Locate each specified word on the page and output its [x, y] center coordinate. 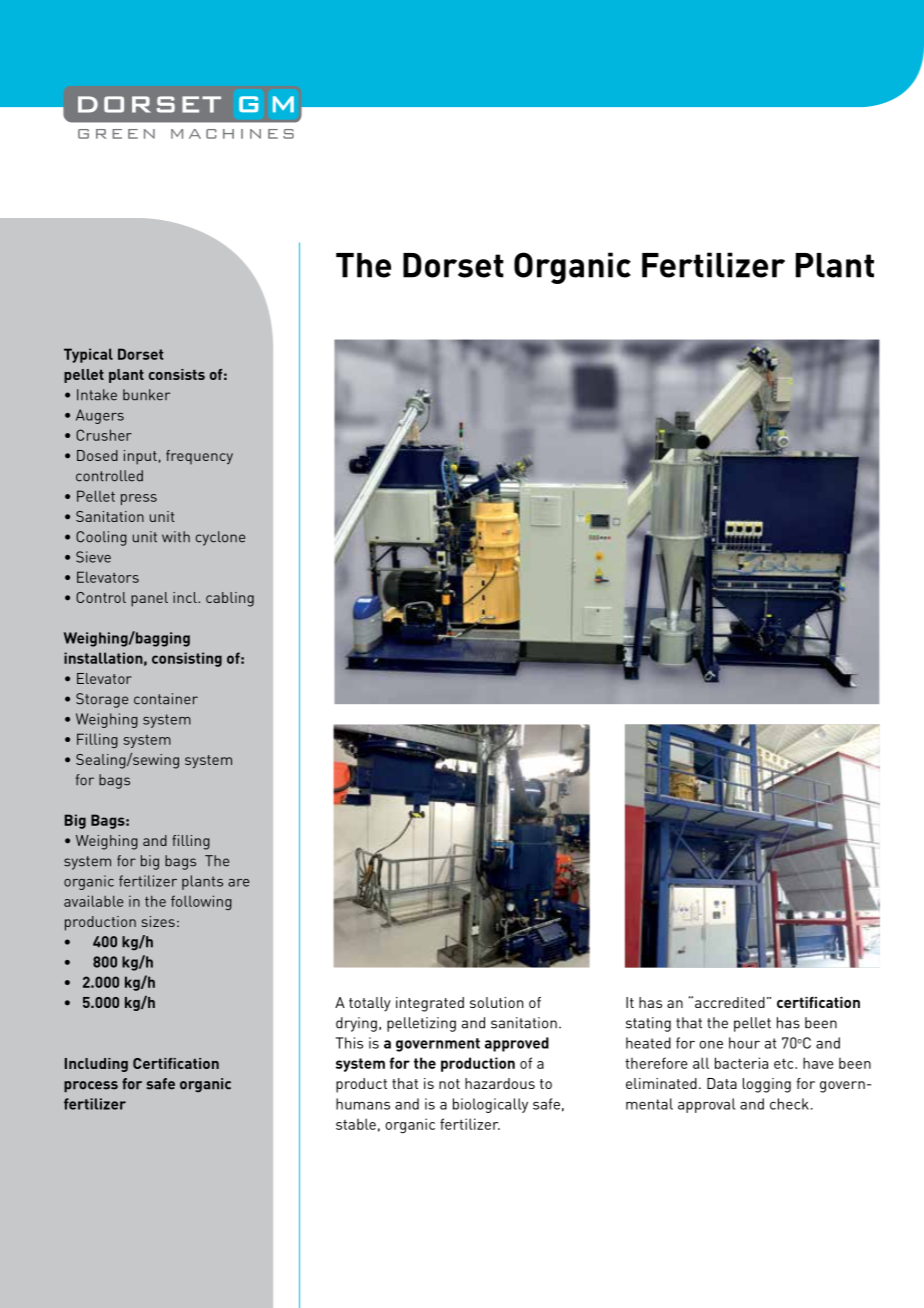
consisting [187, 659]
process [91, 1086]
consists [177, 374]
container [166, 699]
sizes [158, 921]
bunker [146, 395]
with [176, 536]
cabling [230, 599]
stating [648, 1024]
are [238, 883]
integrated [430, 1004]
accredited [730, 1002]
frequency [199, 457]
